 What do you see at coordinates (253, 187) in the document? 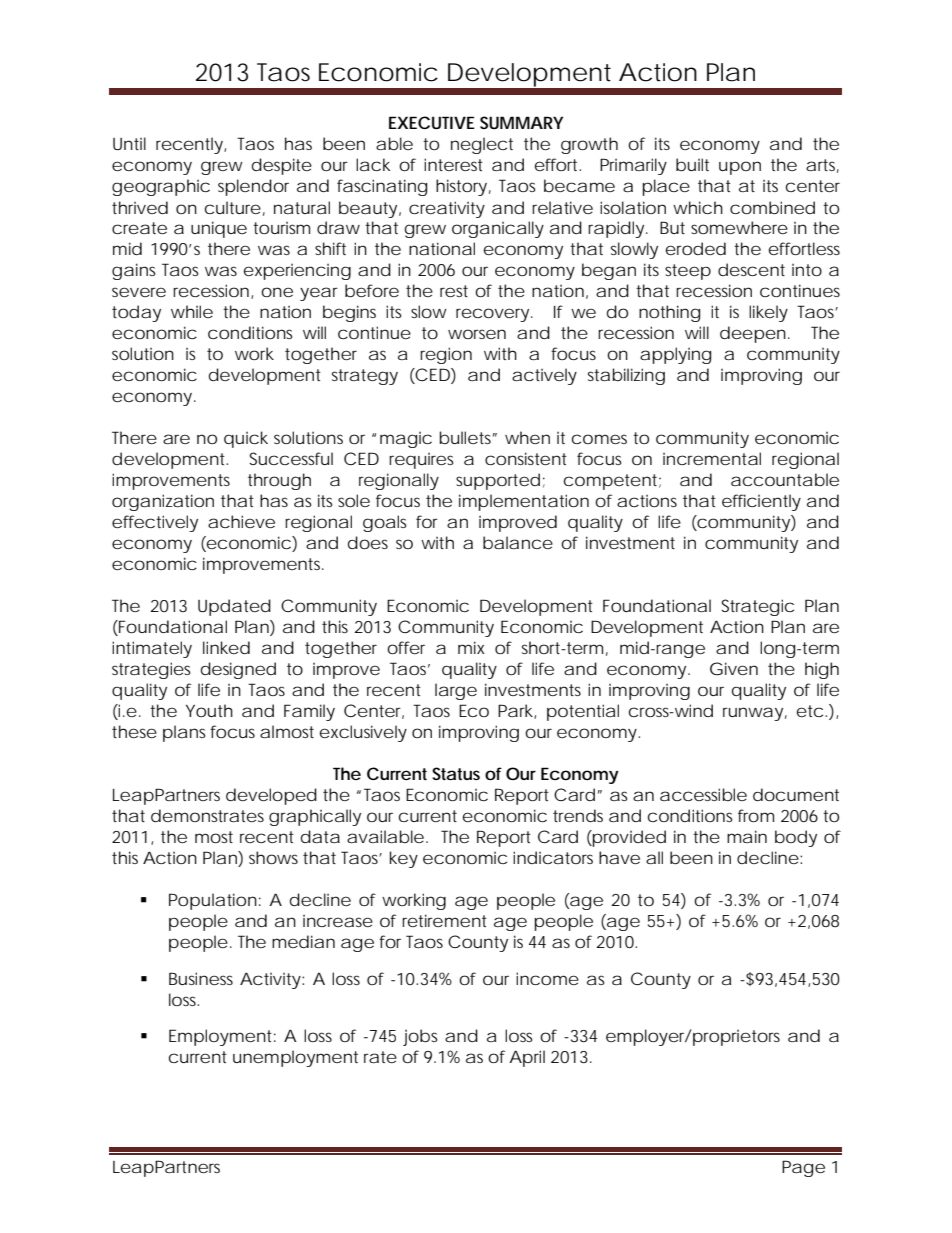
I see `splendor` at bounding box center [253, 187].
